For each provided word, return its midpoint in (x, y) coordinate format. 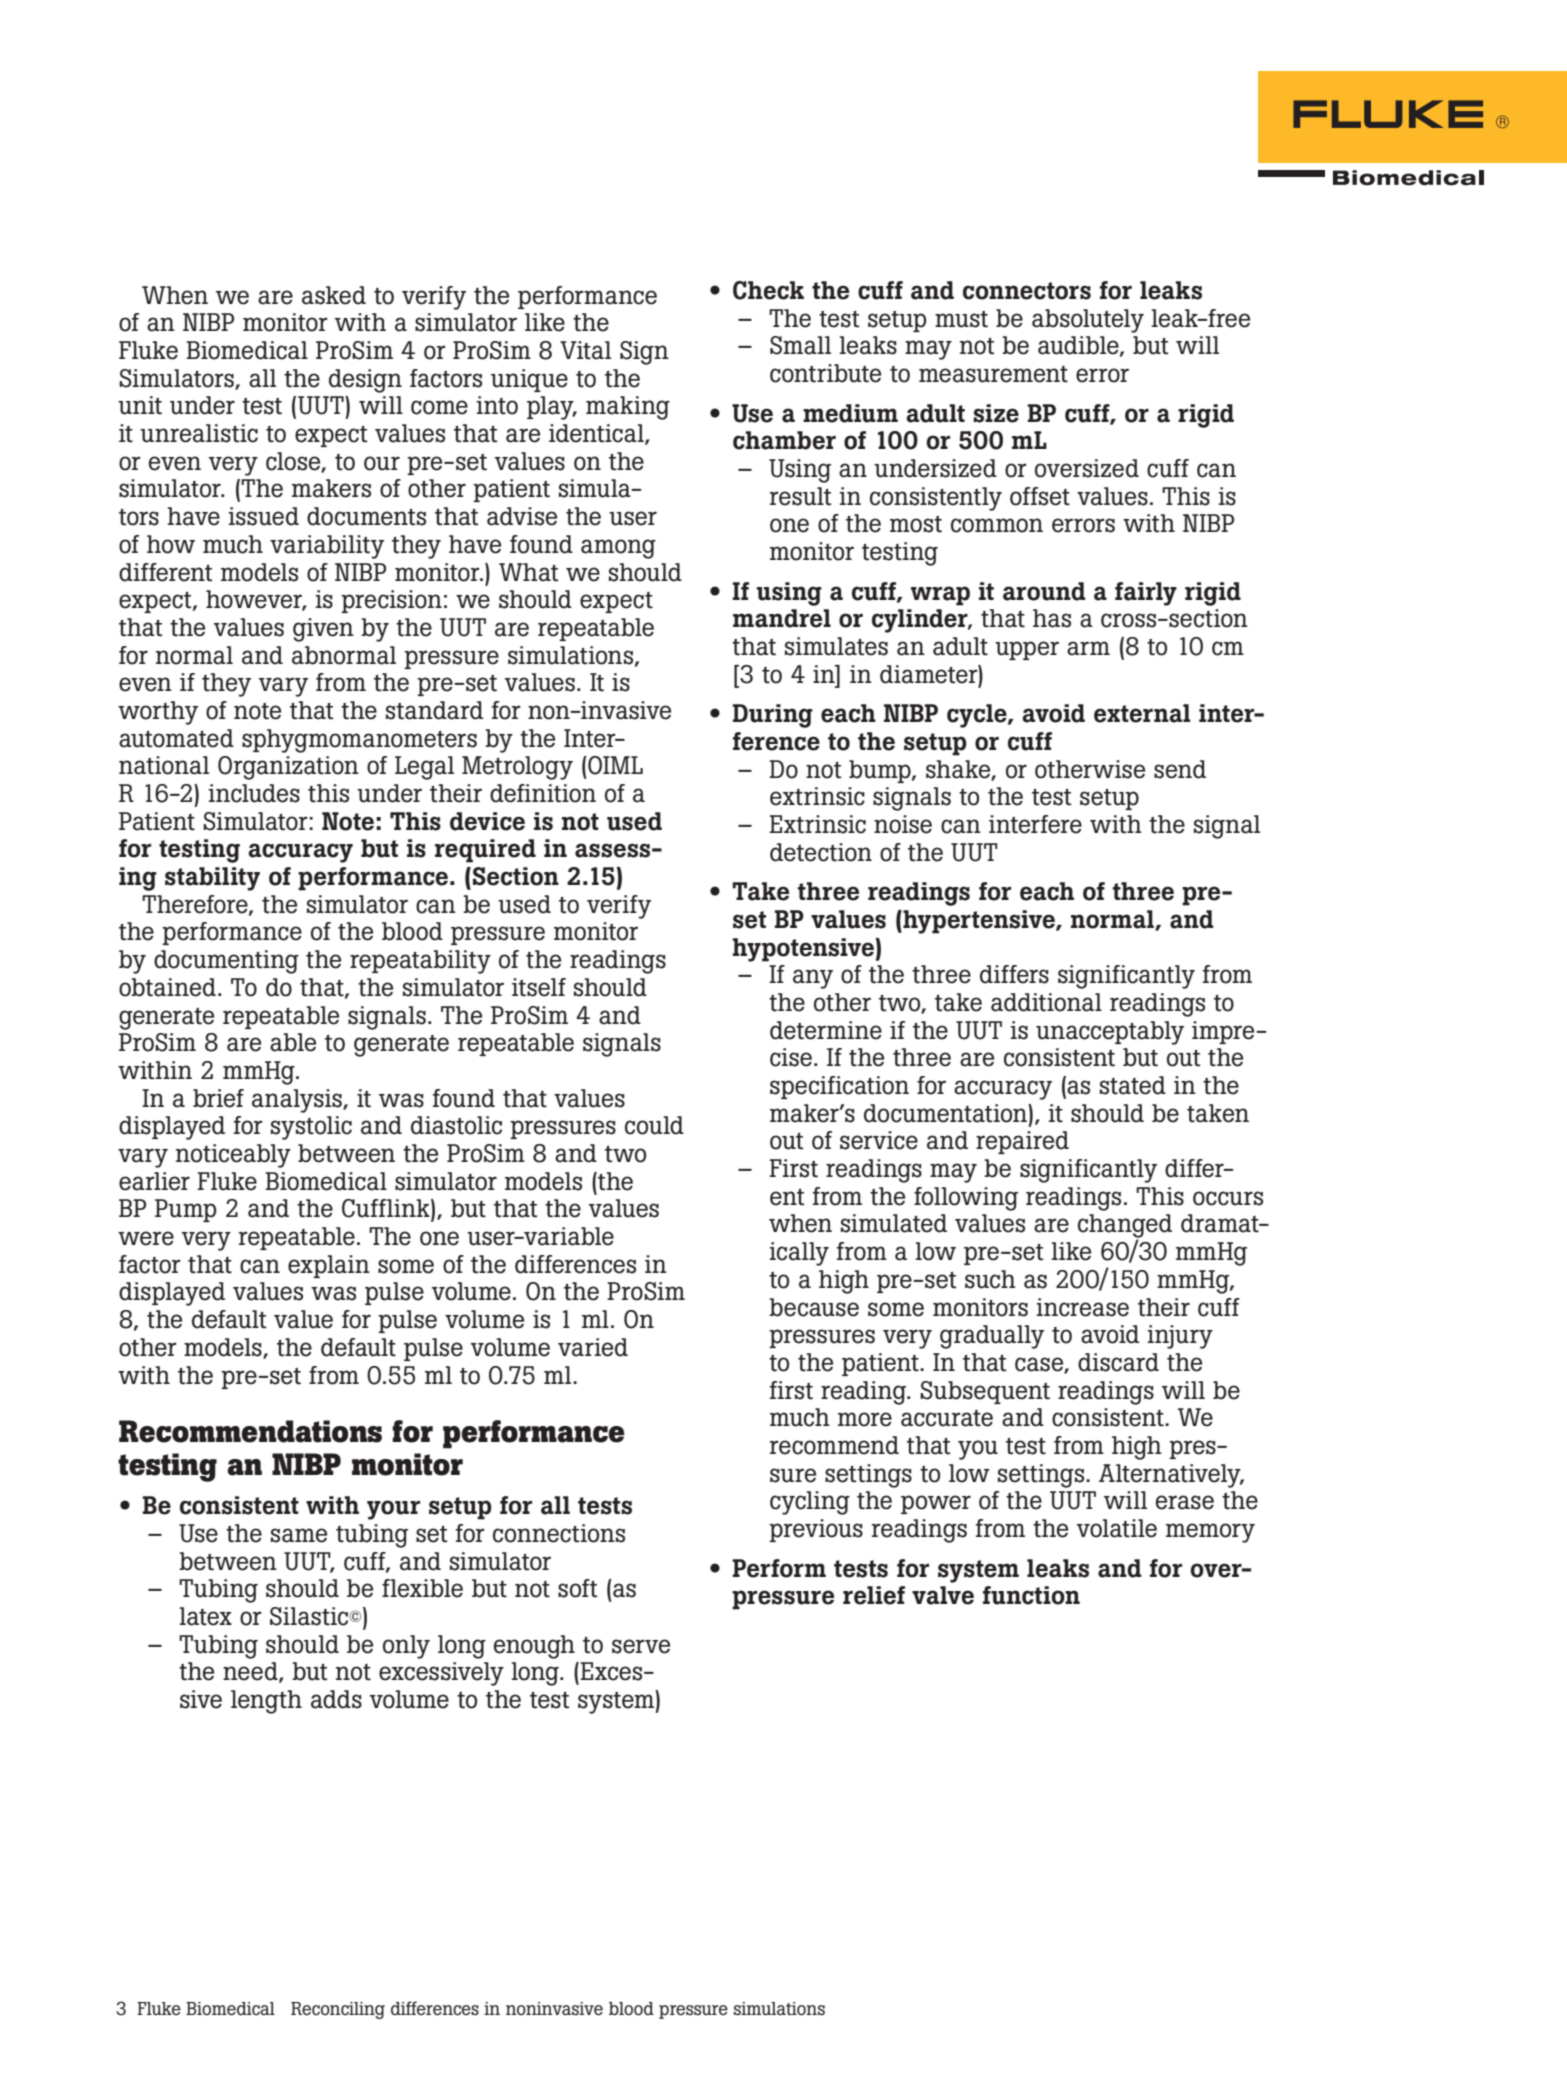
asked (334, 295)
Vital (585, 350)
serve (641, 1646)
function (1031, 1595)
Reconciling (338, 2010)
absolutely (1088, 321)
